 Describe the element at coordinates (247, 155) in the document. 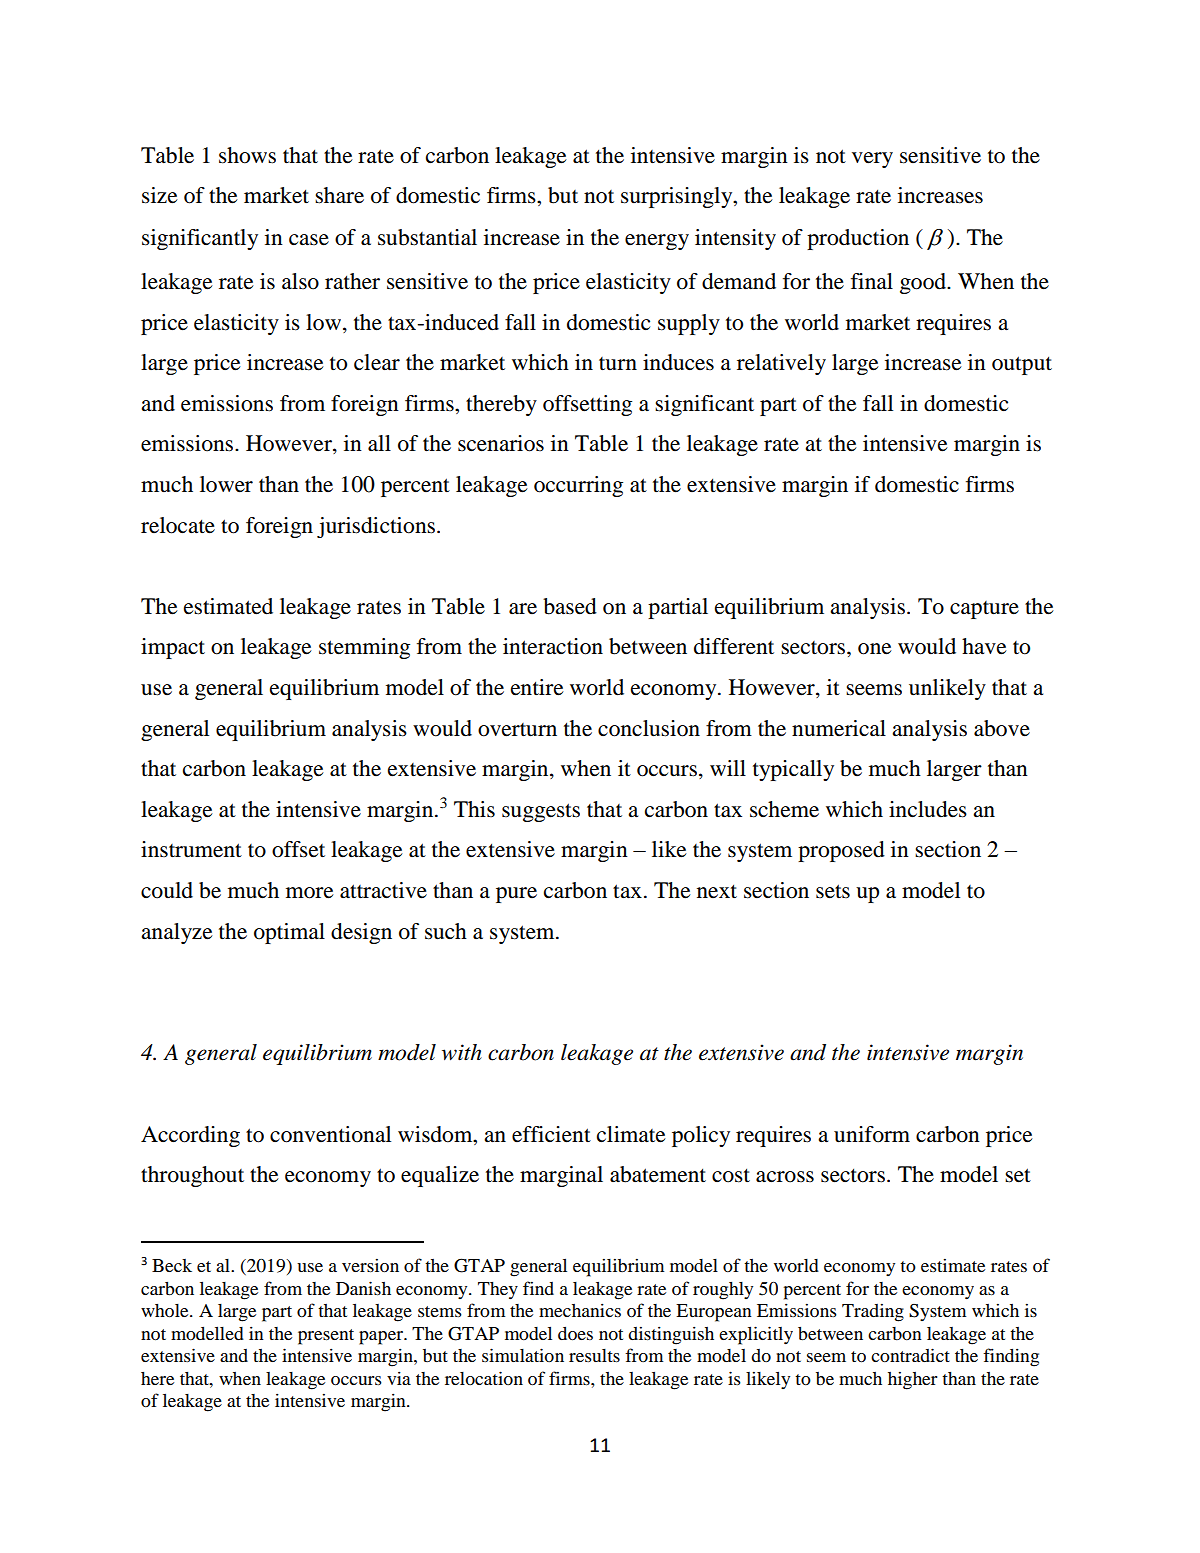

I see `shows` at that location.
